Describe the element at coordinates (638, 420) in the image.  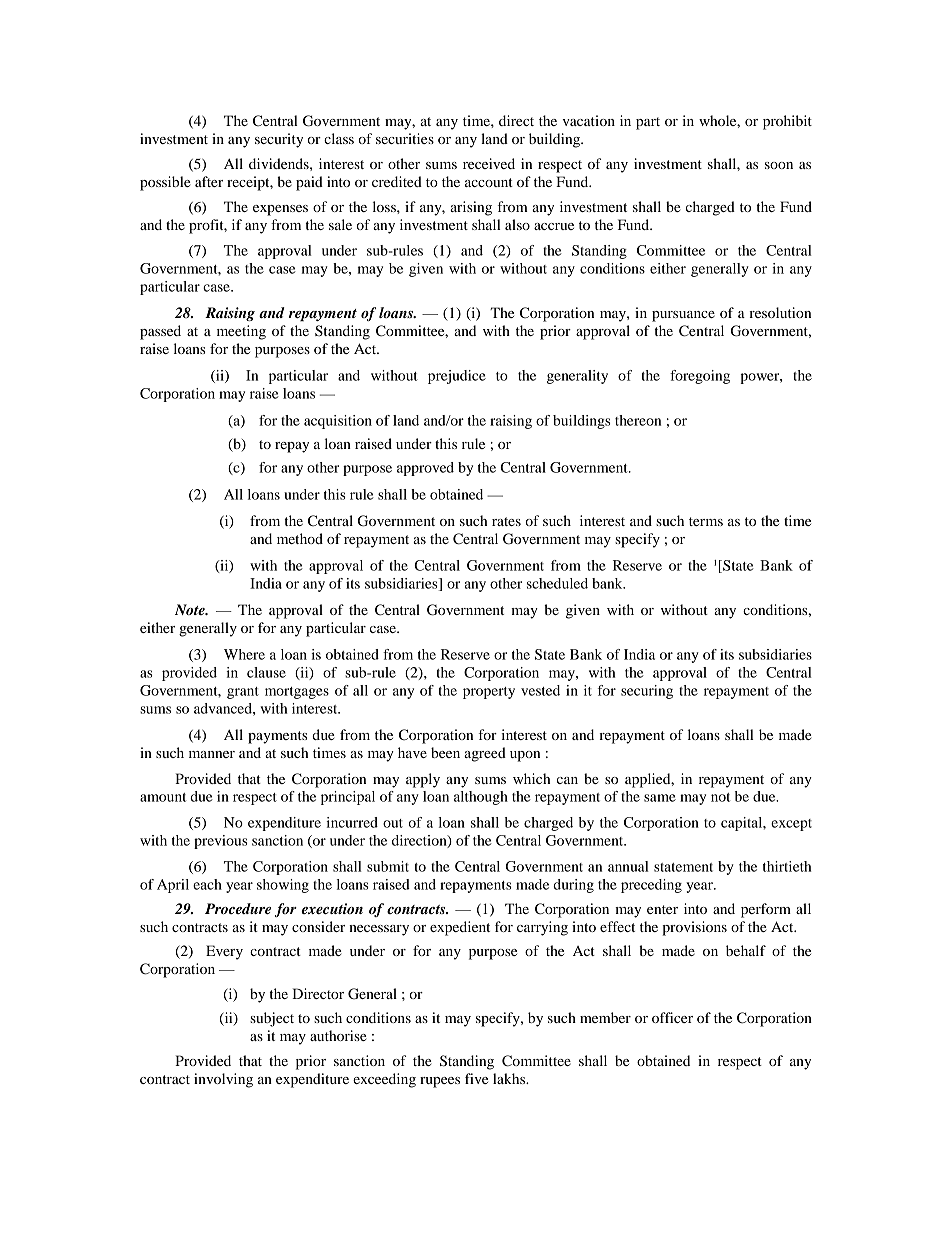
I see `thereon` at that location.
